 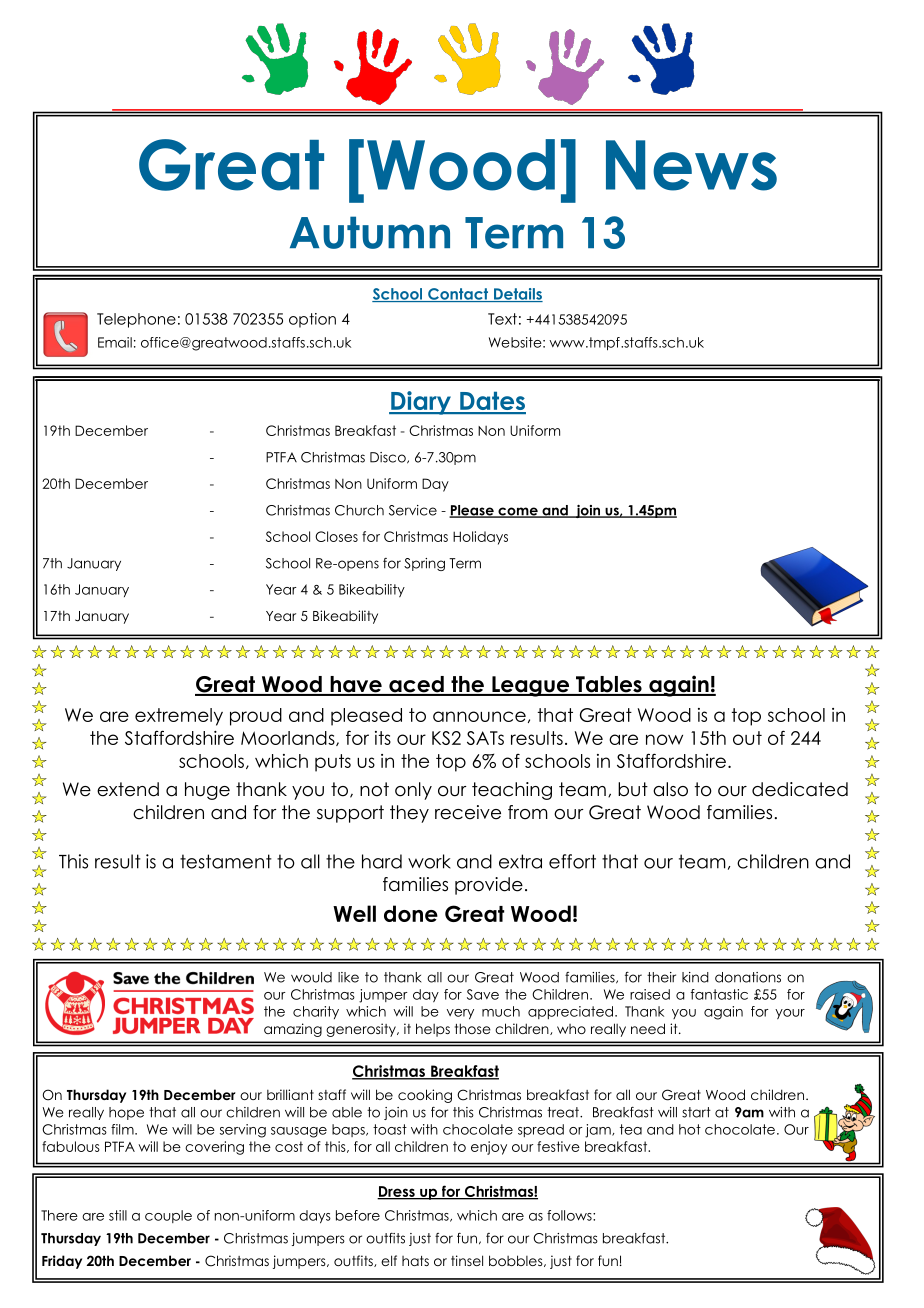 What do you see at coordinates (664, 739) in the screenshot?
I see `now` at bounding box center [664, 739].
